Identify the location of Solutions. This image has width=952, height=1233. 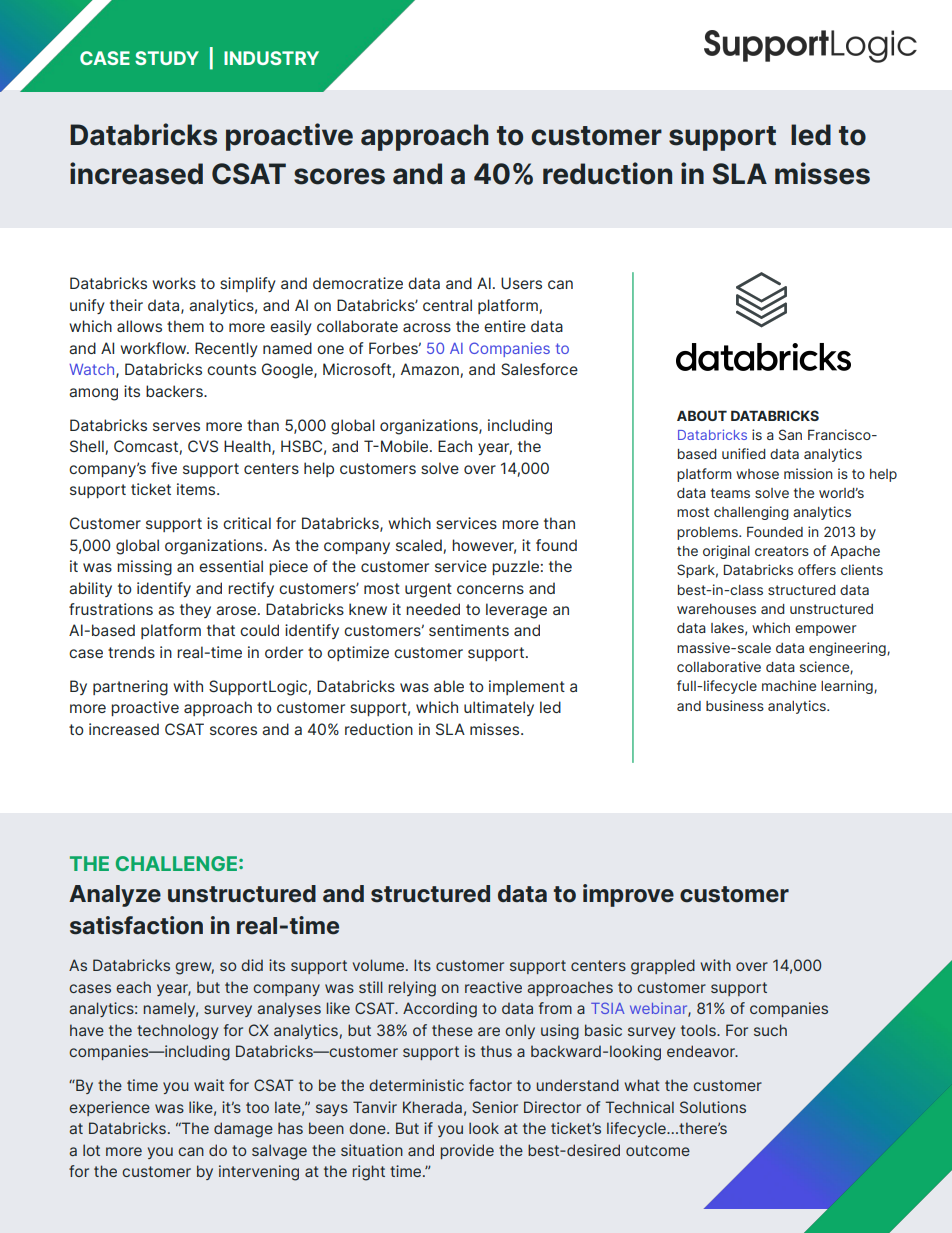
(713, 1107).
